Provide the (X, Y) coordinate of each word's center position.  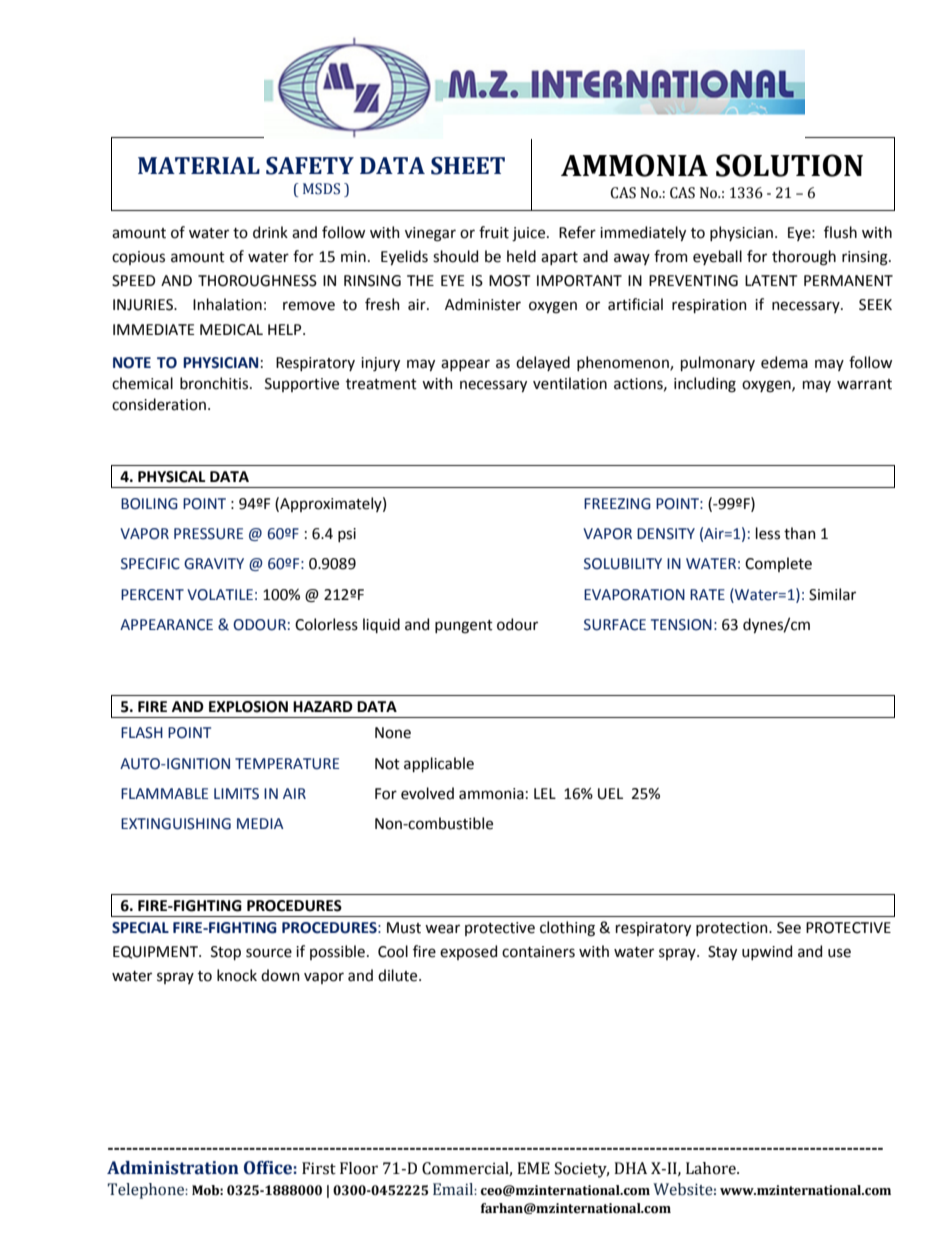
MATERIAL (199, 165)
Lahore (712, 1168)
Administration (173, 1168)
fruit (494, 232)
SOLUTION (789, 165)
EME (533, 1168)
